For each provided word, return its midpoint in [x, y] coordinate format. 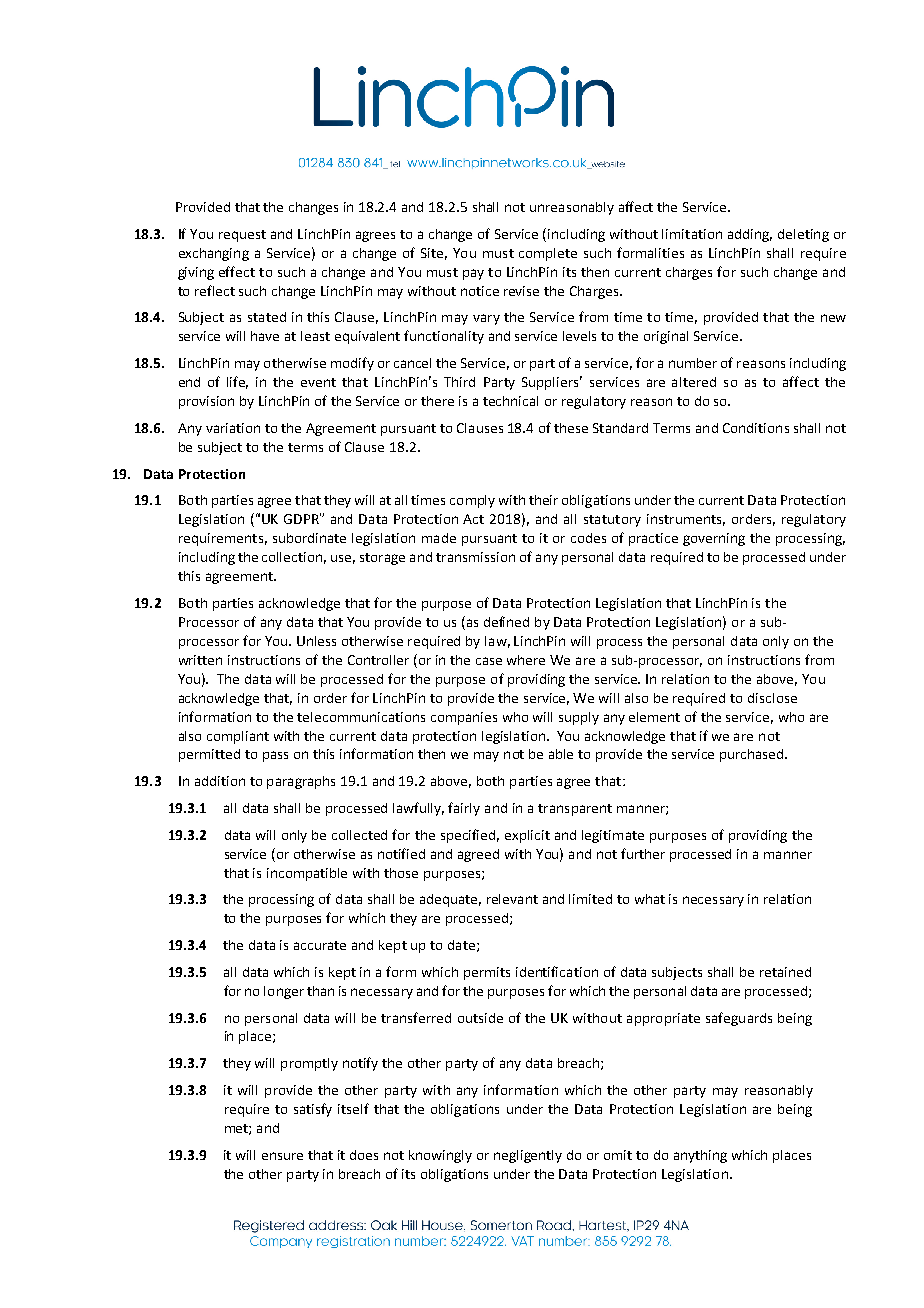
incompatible [307, 874]
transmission [475, 557]
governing [714, 539]
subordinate [309, 538]
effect [237, 271]
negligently [528, 1156]
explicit [527, 836]
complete [548, 254]
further [643, 853]
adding [750, 235]
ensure [282, 1156]
